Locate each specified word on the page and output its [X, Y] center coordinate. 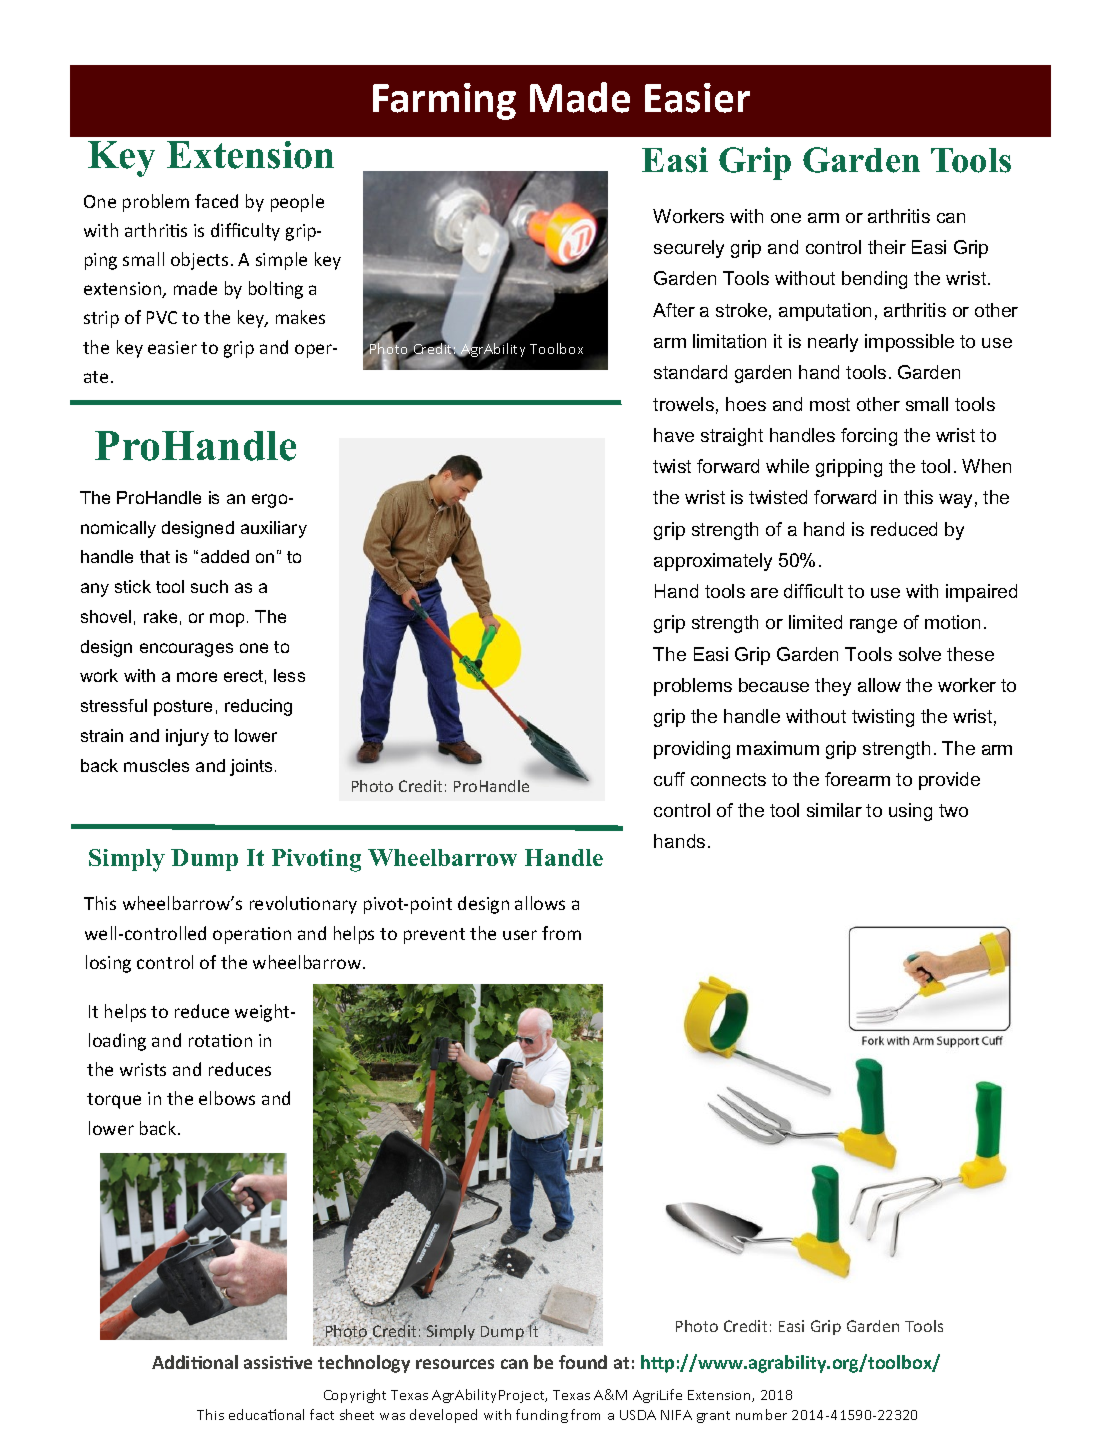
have [674, 435]
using [910, 812]
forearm [857, 779]
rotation [220, 1040]
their [887, 247]
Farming [444, 101]
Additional [195, 1362]
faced [216, 201]
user [520, 935]
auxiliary [274, 529]
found [583, 1362]
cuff [669, 779]
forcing [869, 437]
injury [187, 737]
